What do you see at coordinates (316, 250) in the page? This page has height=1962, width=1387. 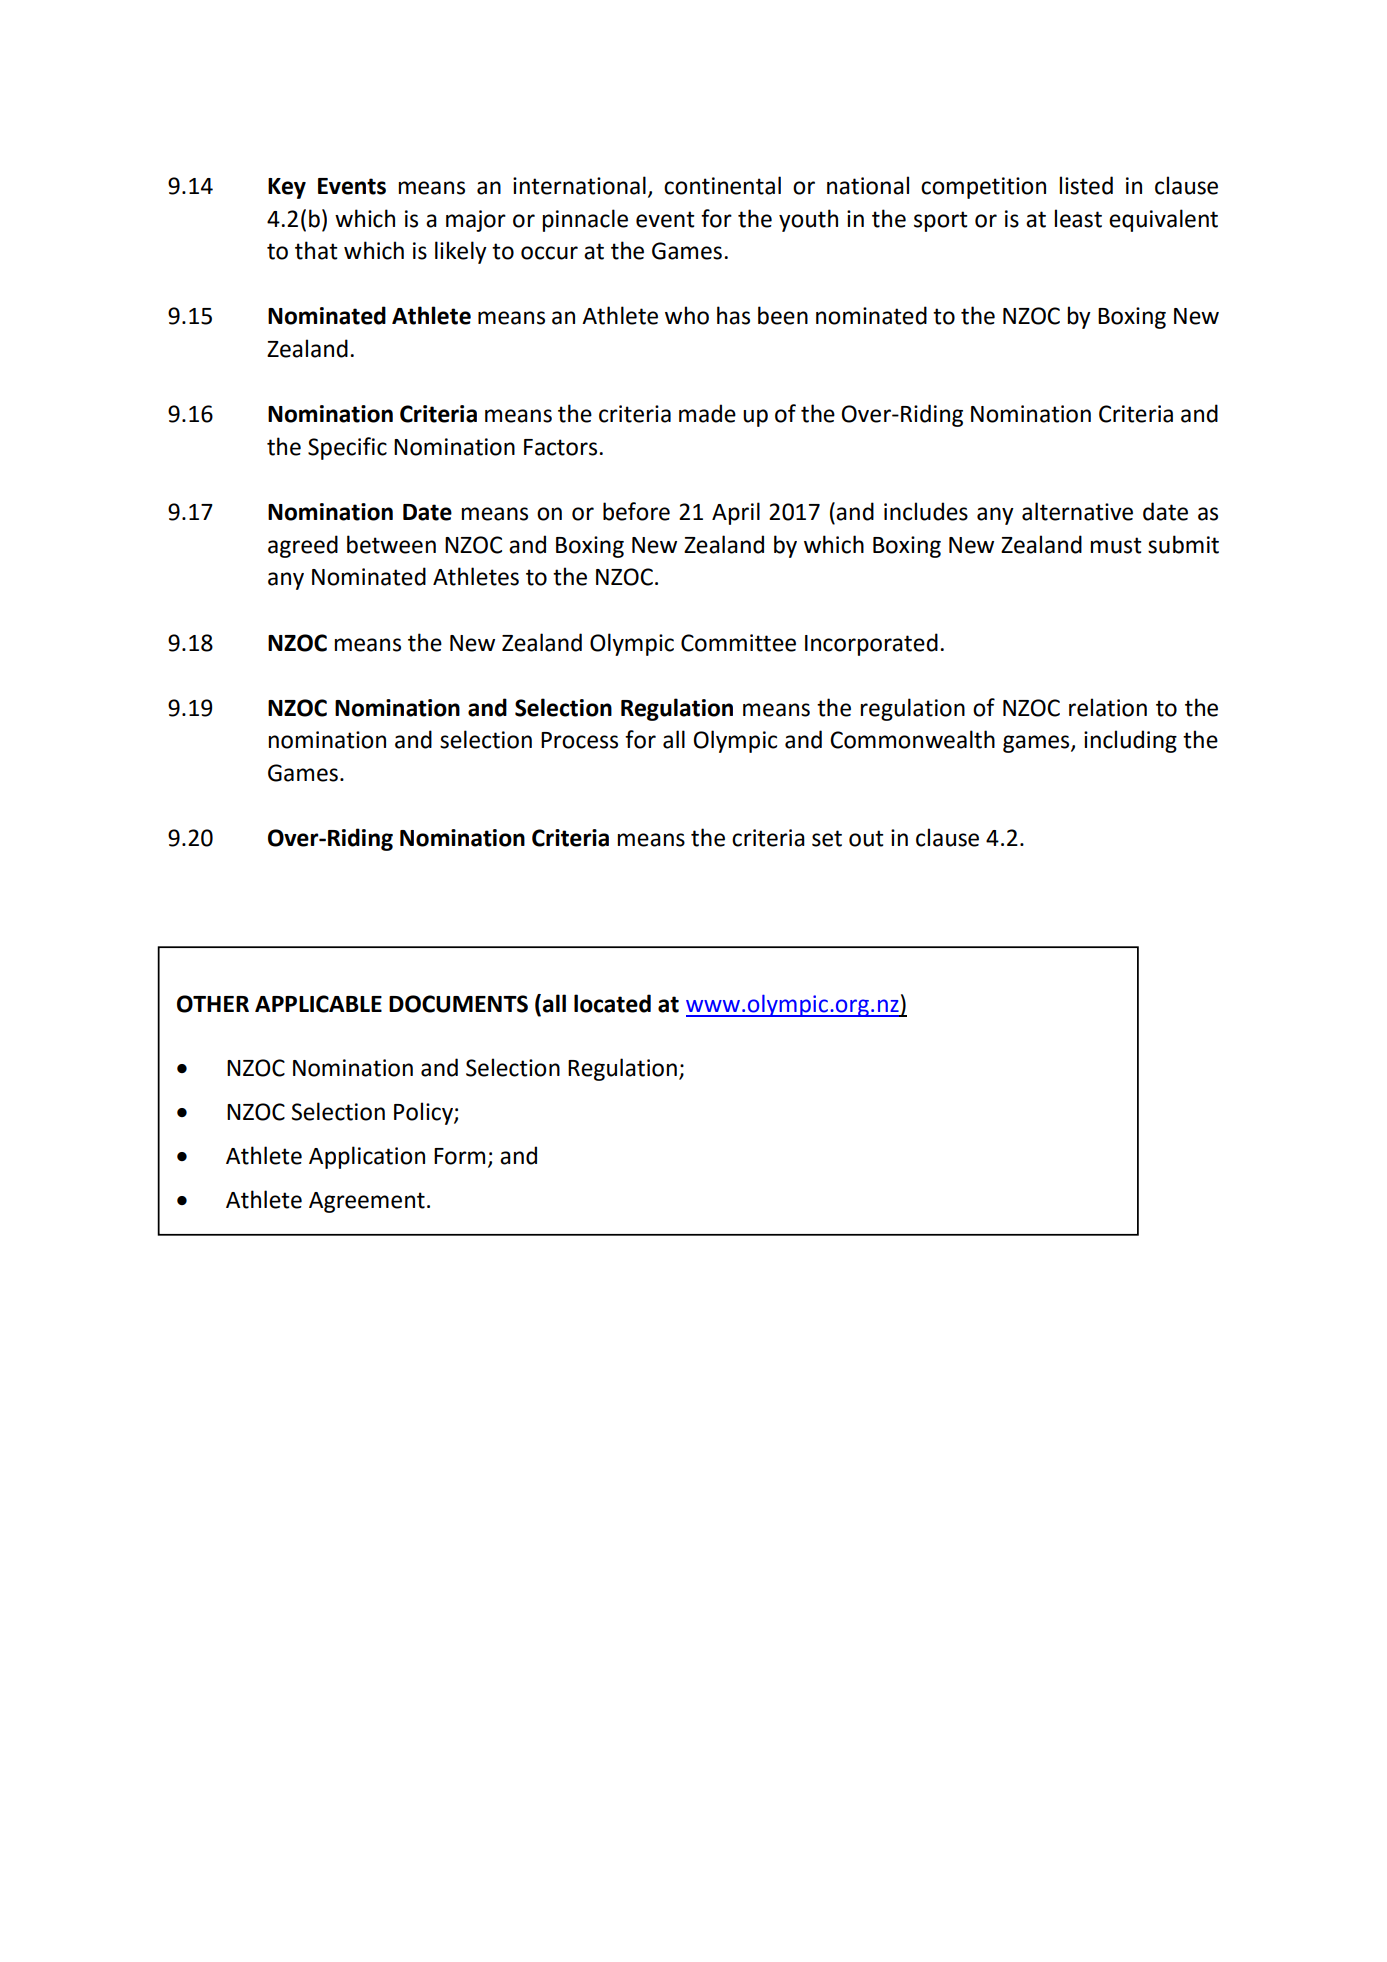 I see `that` at bounding box center [316, 250].
